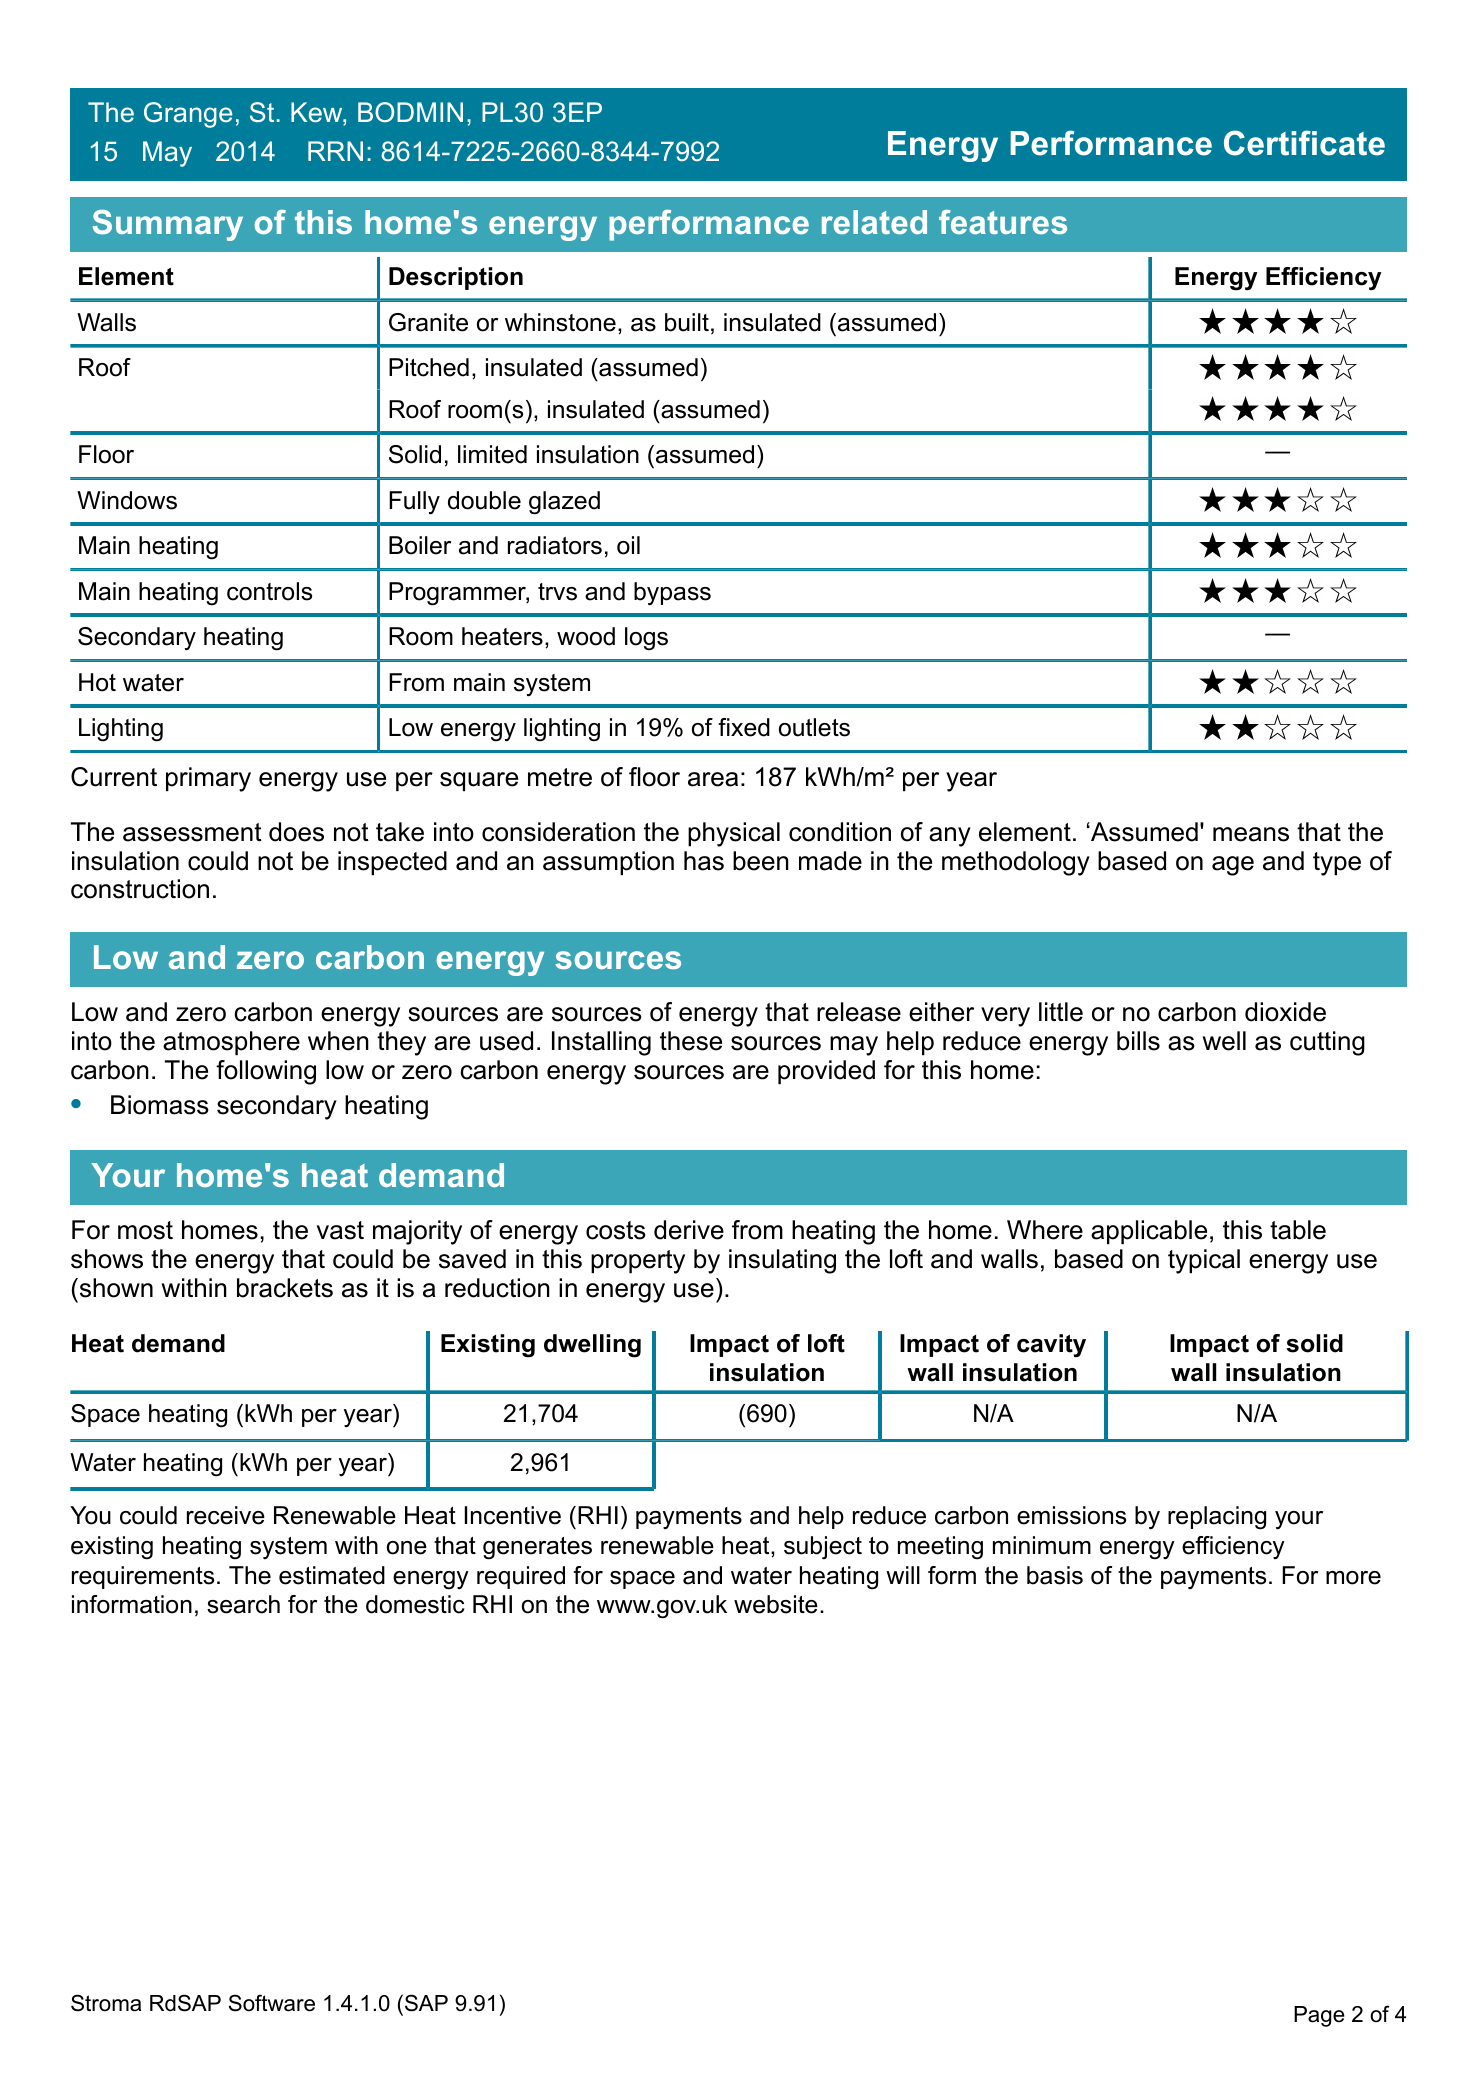 The width and height of the image is (1477, 2091). I want to click on area, so click(713, 779).
